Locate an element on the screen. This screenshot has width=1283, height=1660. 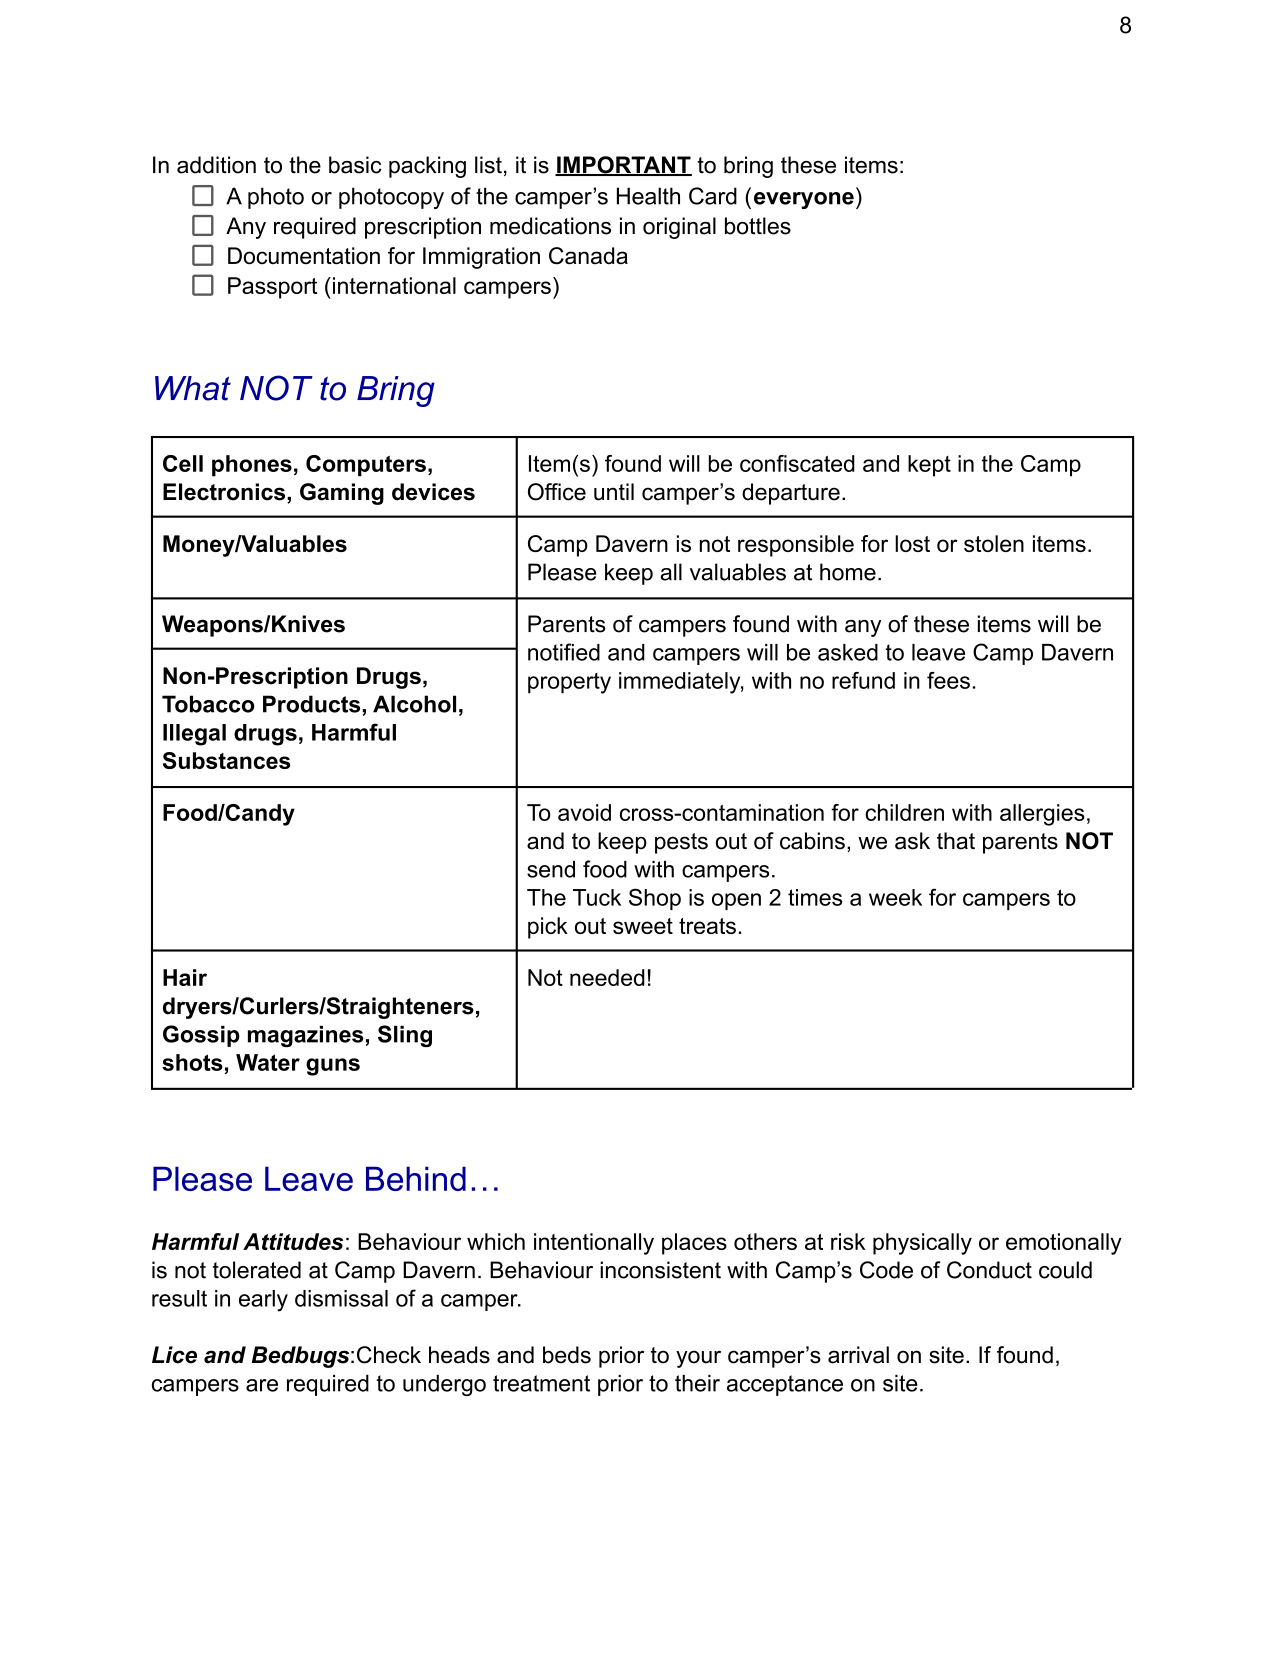
early is located at coordinates (263, 1301).
